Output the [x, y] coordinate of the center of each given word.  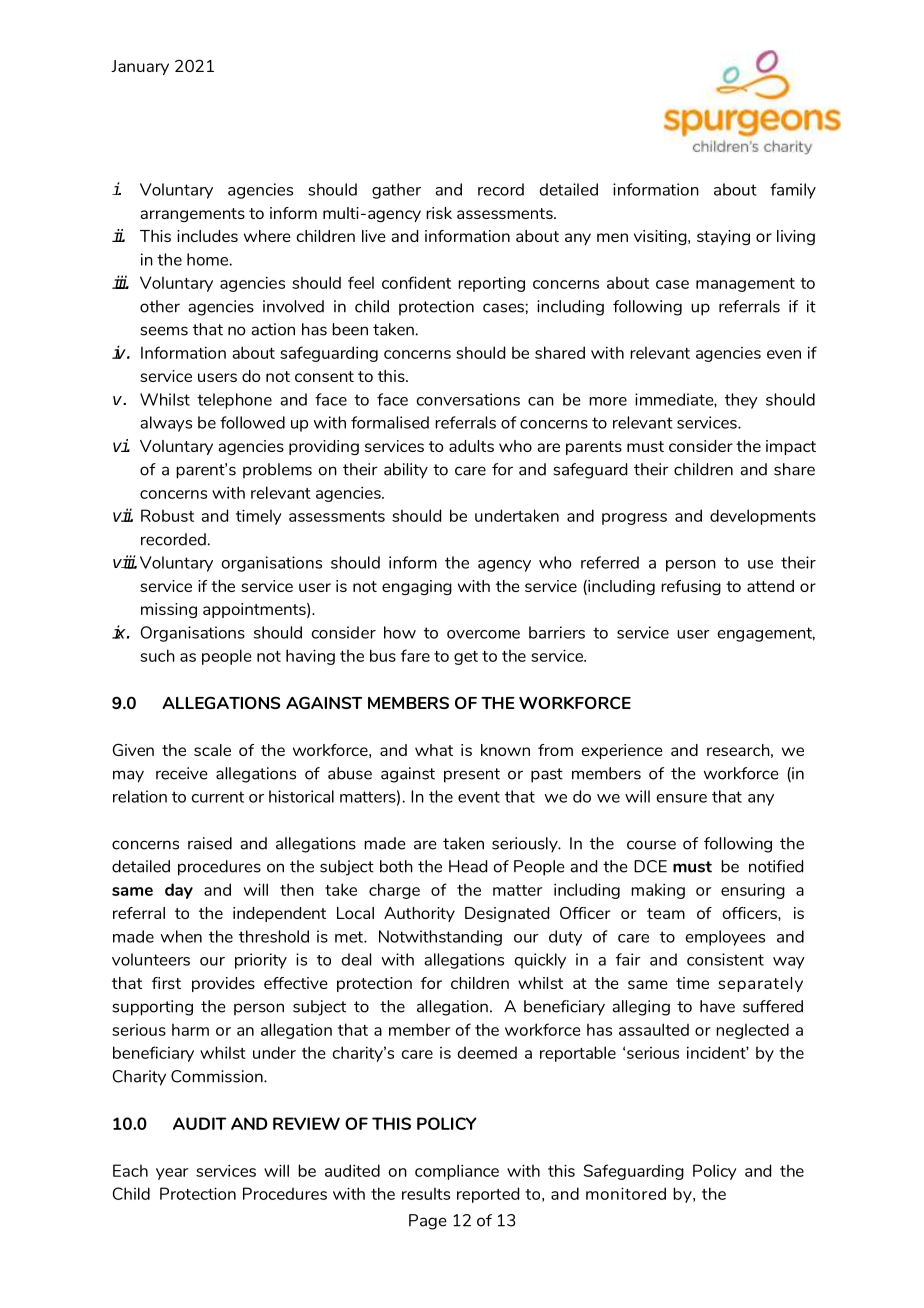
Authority [419, 914]
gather [396, 191]
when [181, 936]
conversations [468, 399]
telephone [234, 401]
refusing [691, 587]
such [157, 655]
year [172, 1174]
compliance [457, 1172]
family [793, 191]
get [466, 658]
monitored [626, 1193]
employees [725, 938]
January [140, 67]
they [741, 401]
